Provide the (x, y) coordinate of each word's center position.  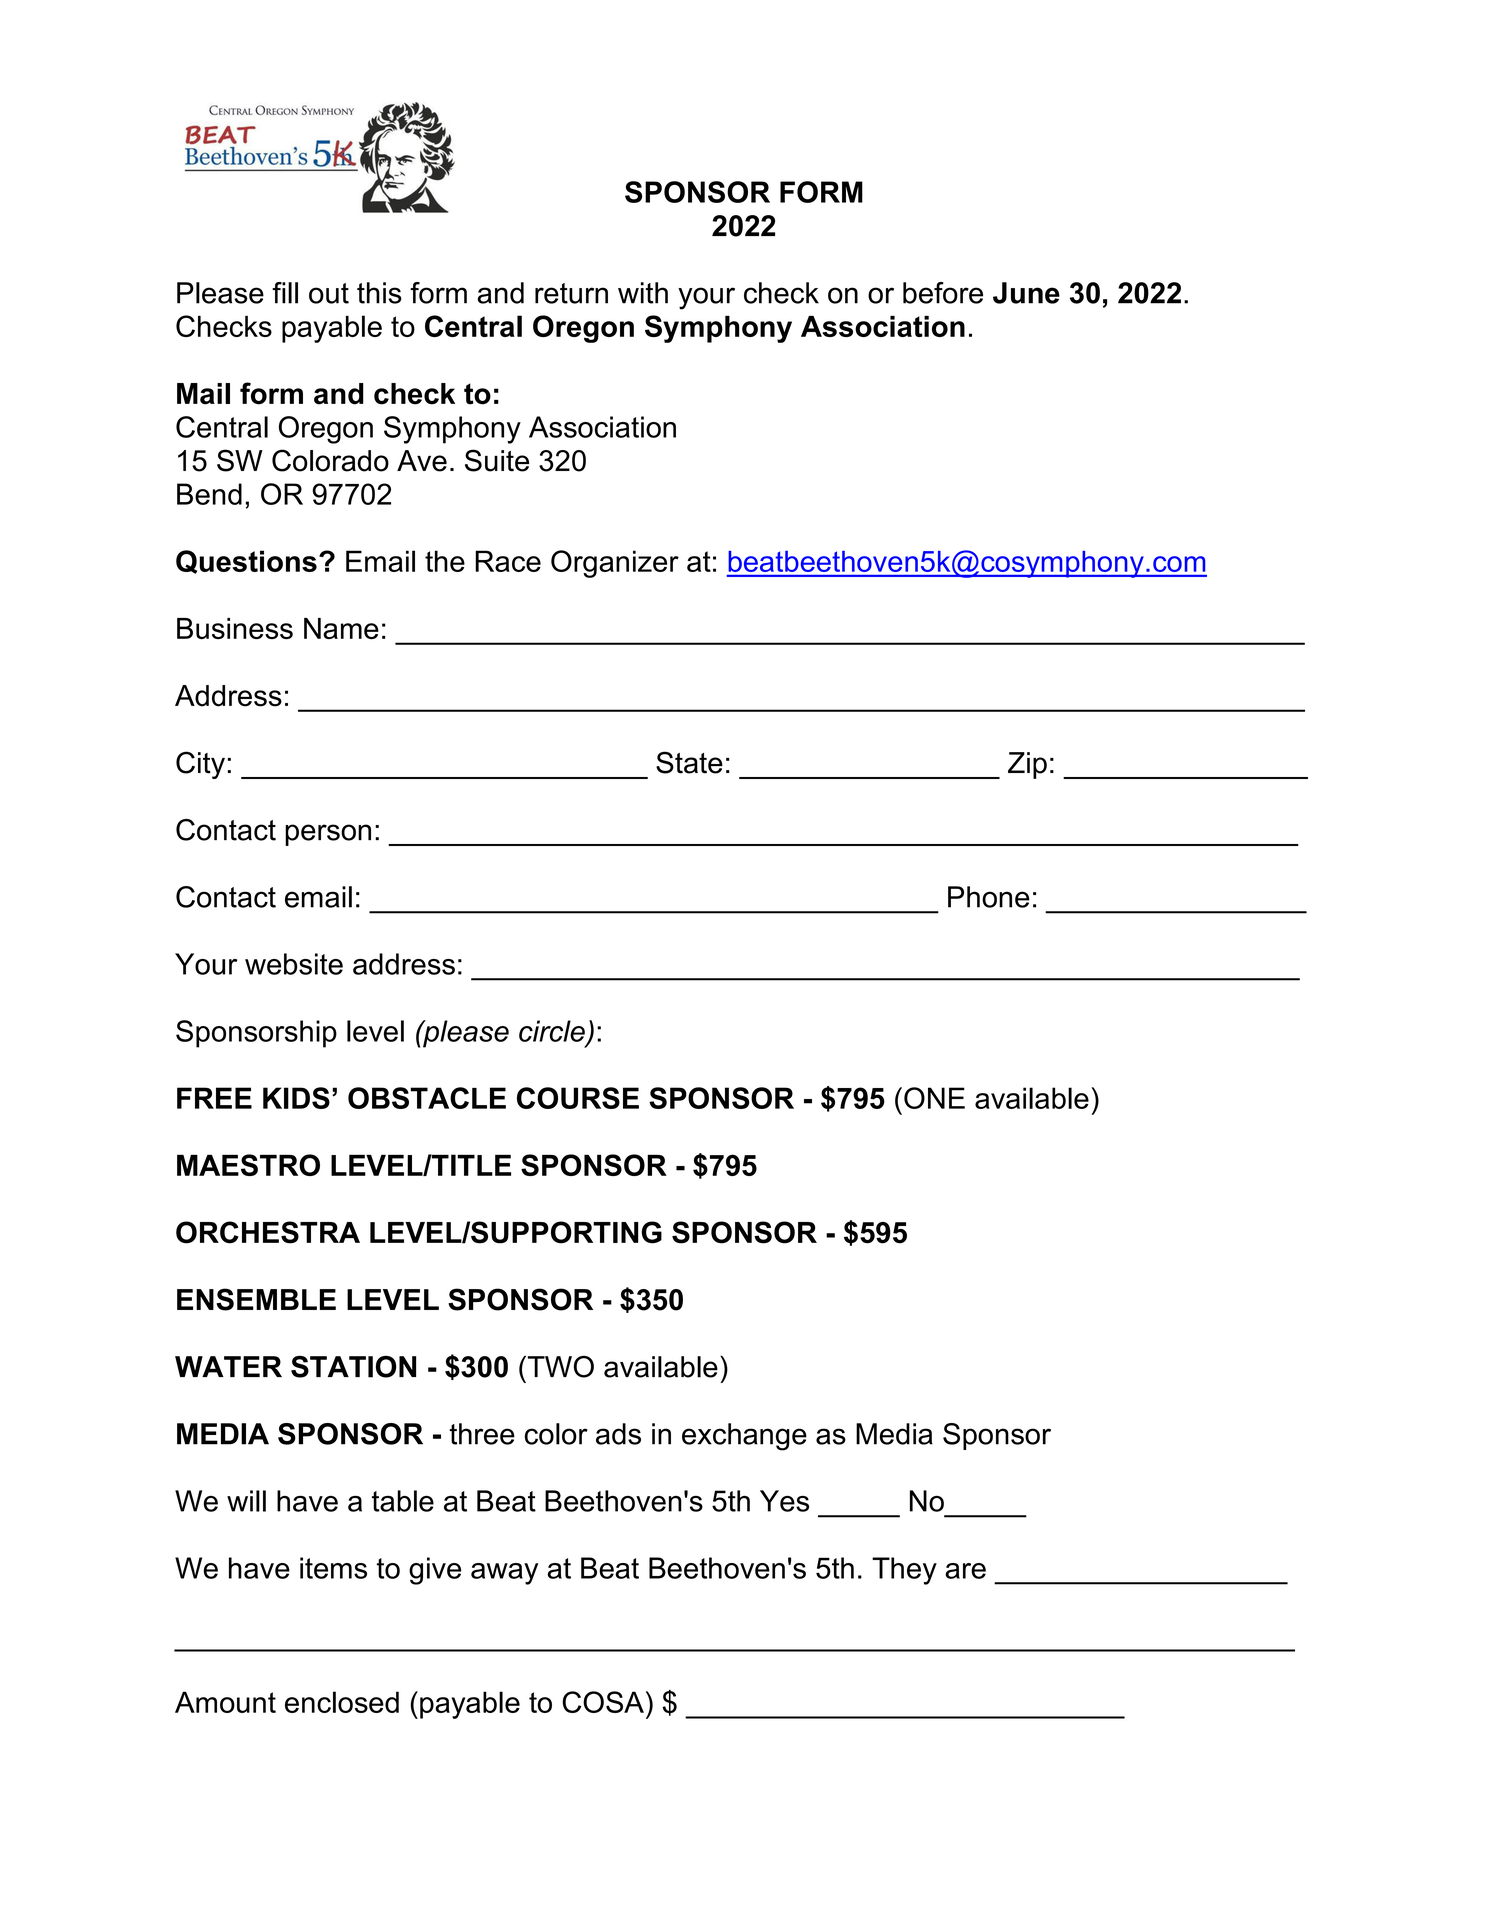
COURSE (578, 1098)
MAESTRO (248, 1165)
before (943, 293)
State (689, 762)
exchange (744, 1437)
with (643, 293)
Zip (1027, 765)
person (328, 835)
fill (285, 293)
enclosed (342, 1702)
